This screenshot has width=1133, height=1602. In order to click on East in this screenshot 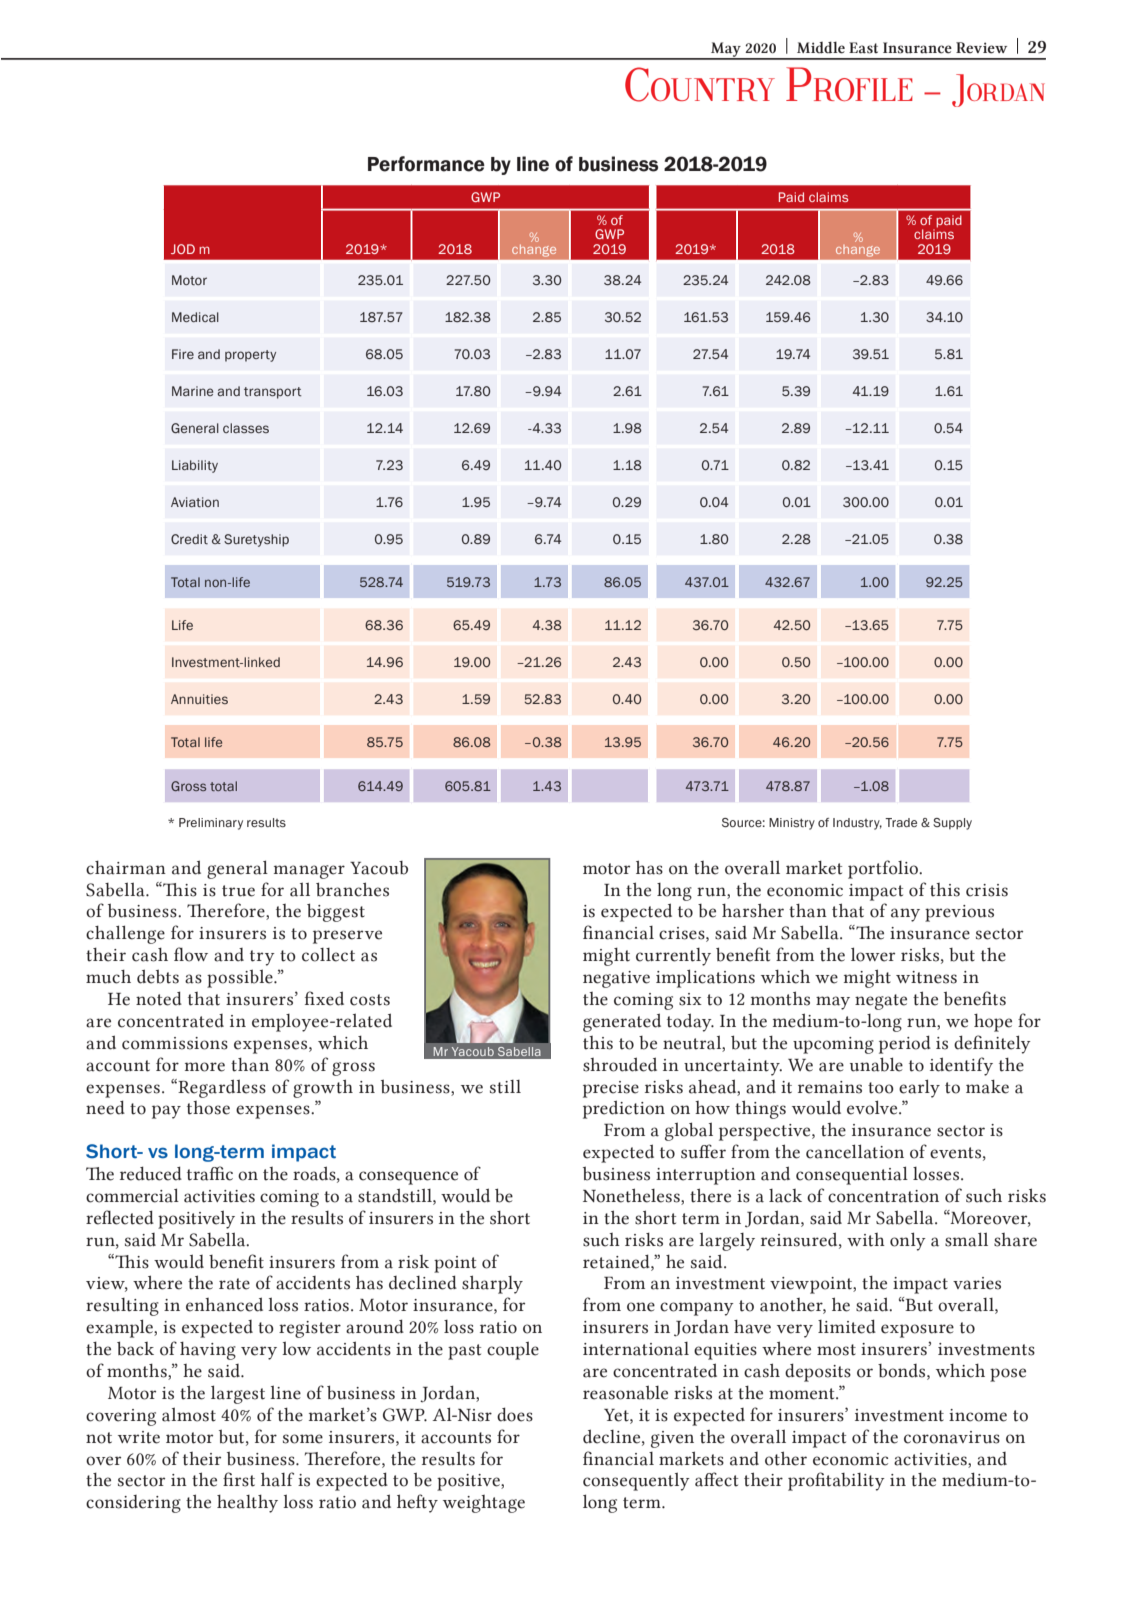, I will do `click(863, 48)`.
